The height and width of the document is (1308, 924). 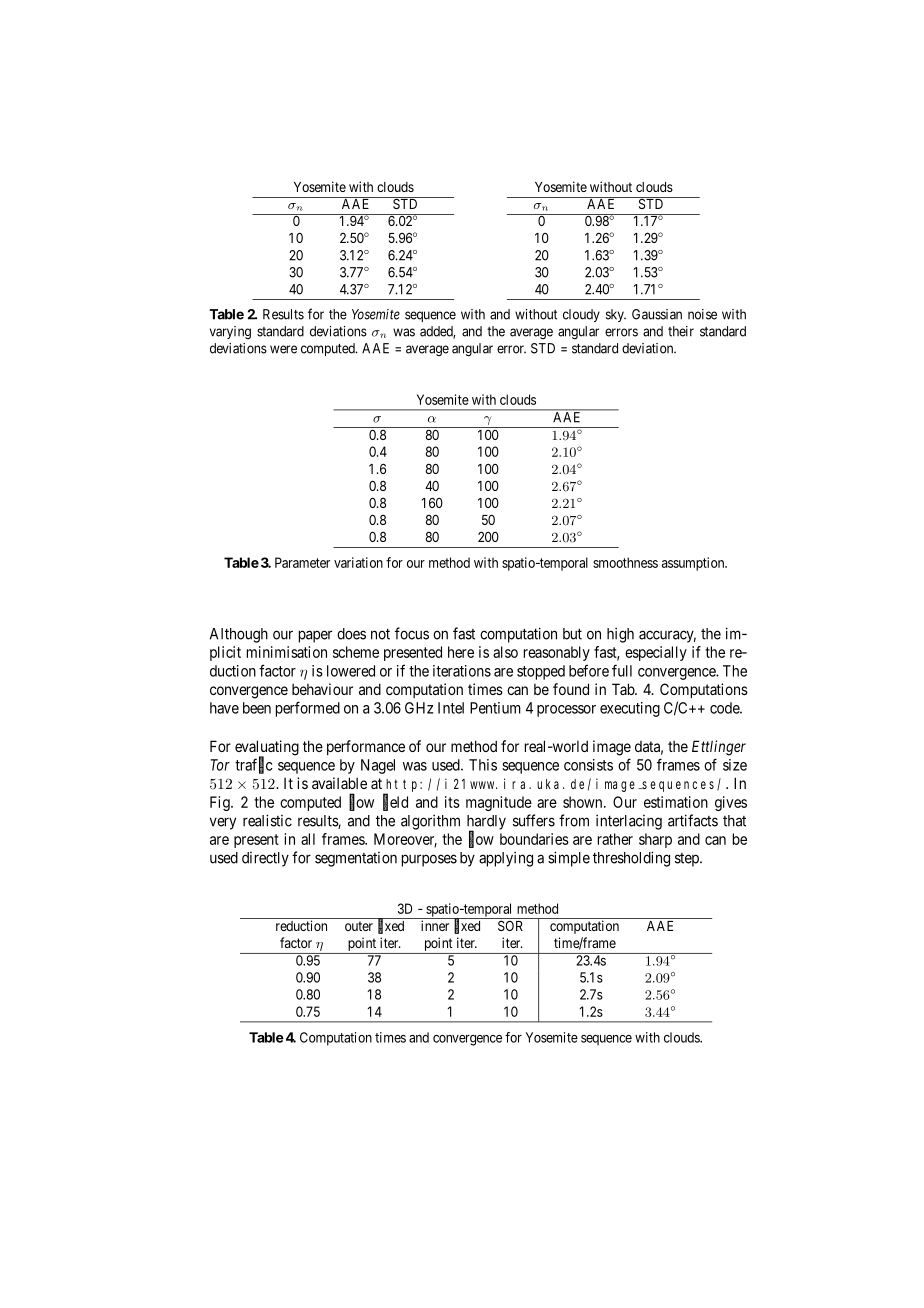 I want to click on outer, so click(x=359, y=926).
